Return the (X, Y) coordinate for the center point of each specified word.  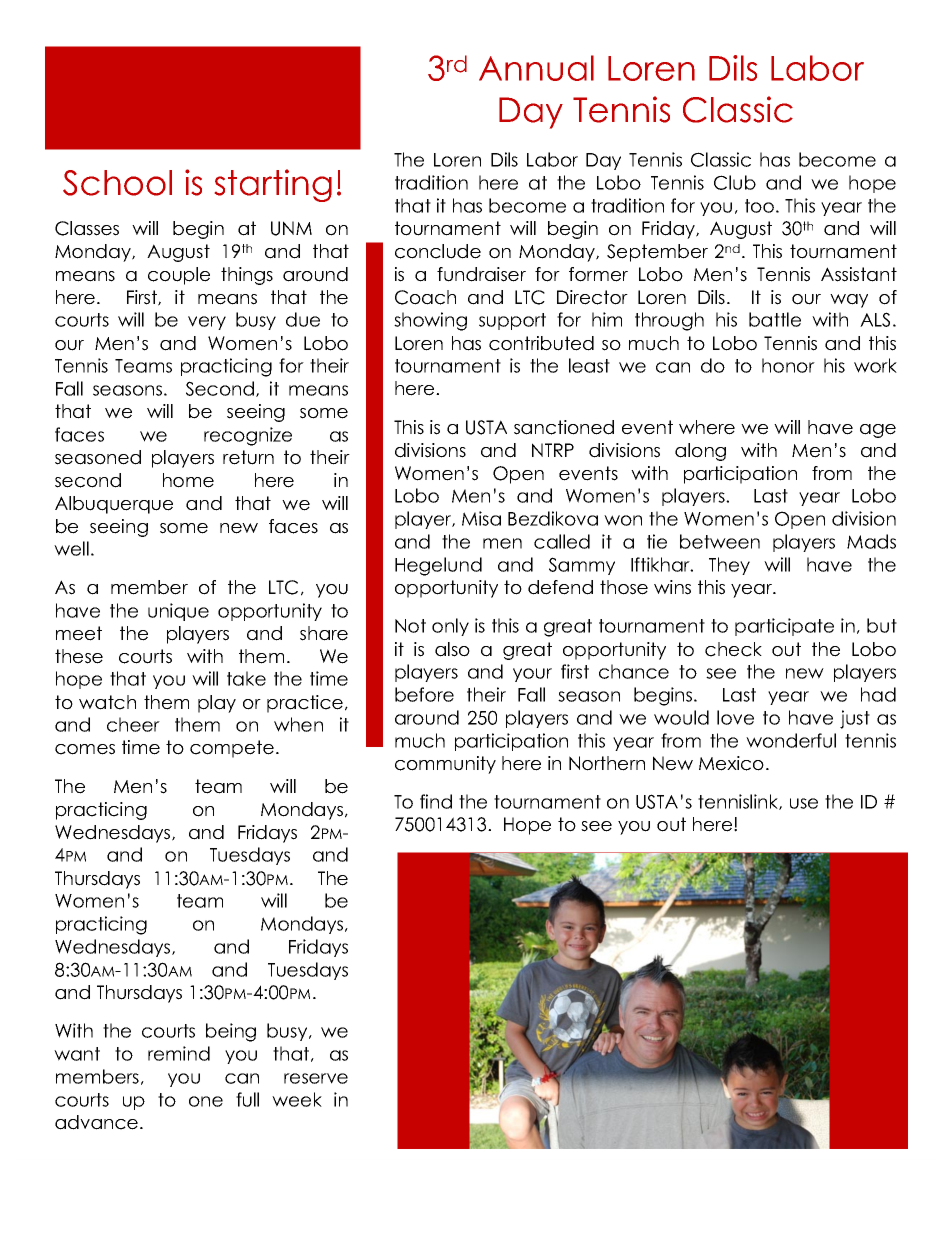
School (117, 183)
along (700, 452)
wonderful (791, 740)
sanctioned (564, 427)
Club (735, 182)
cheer (133, 724)
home (188, 480)
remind (179, 1053)
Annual (536, 68)
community (445, 765)
